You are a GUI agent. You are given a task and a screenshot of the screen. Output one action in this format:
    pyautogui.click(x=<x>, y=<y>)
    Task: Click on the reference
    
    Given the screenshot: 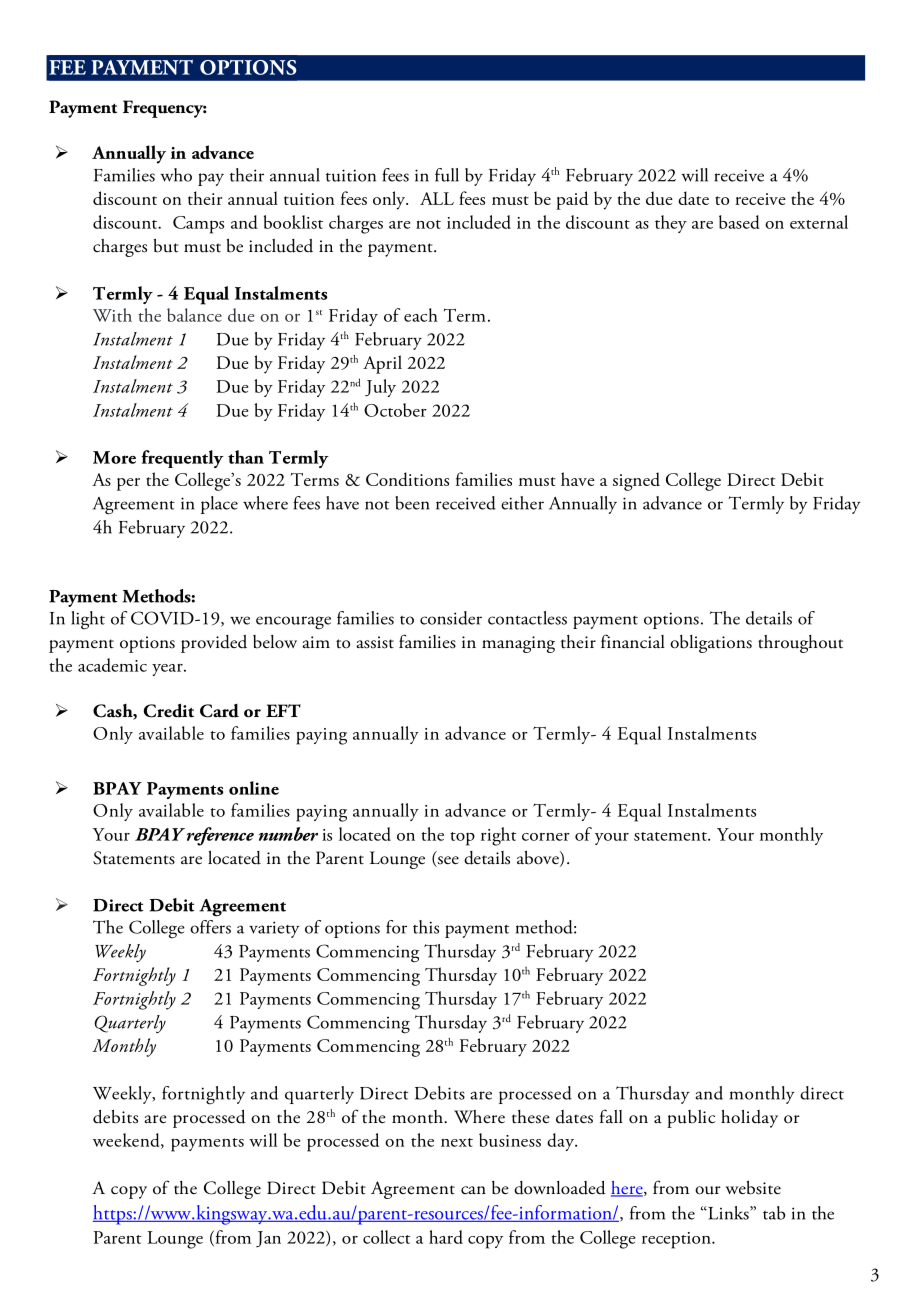 What is the action you would take?
    pyautogui.click(x=220, y=836)
